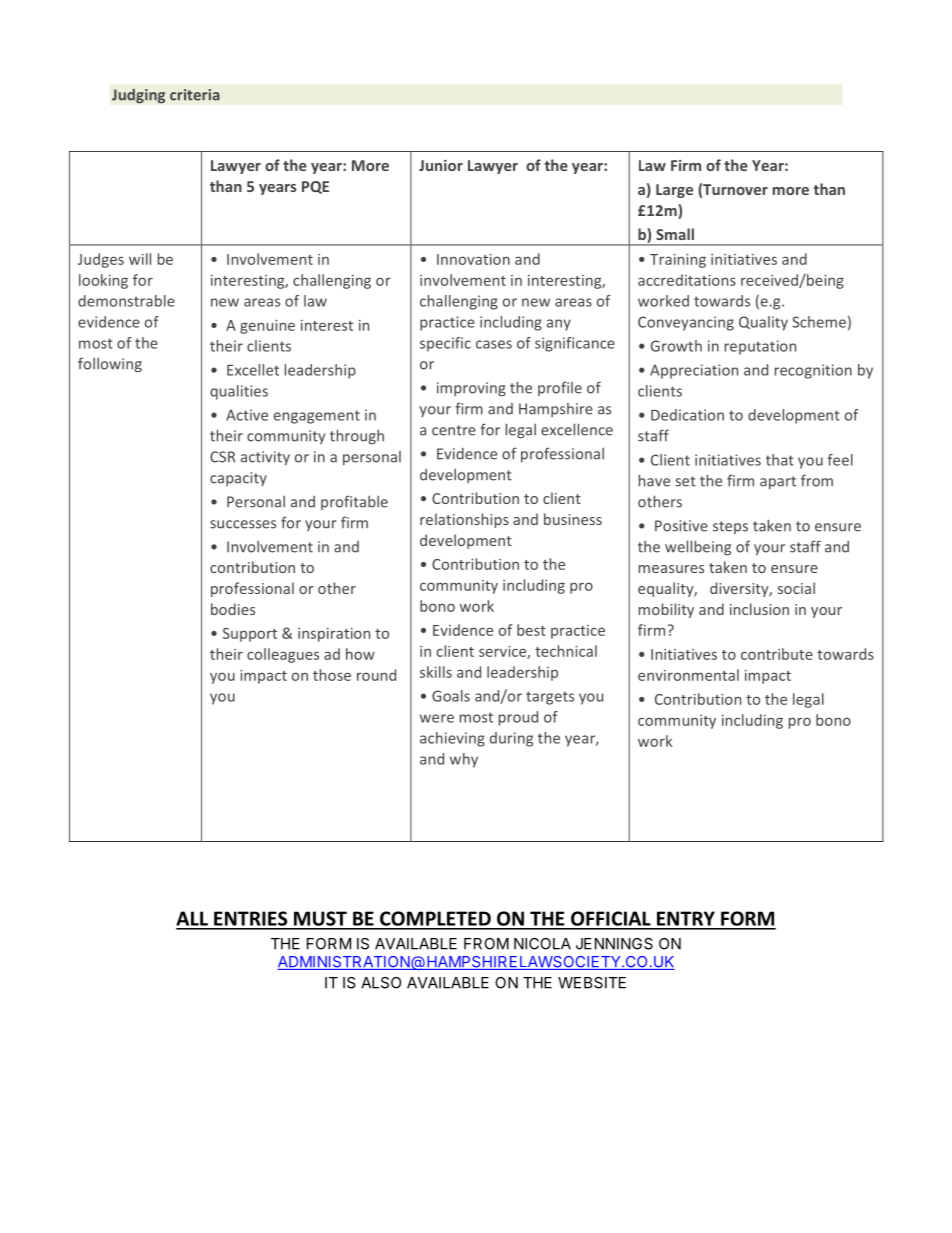 This document has height=1233, width=952. Describe the element at coordinates (542, 944) in the document. I see `NICOLA` at that location.
